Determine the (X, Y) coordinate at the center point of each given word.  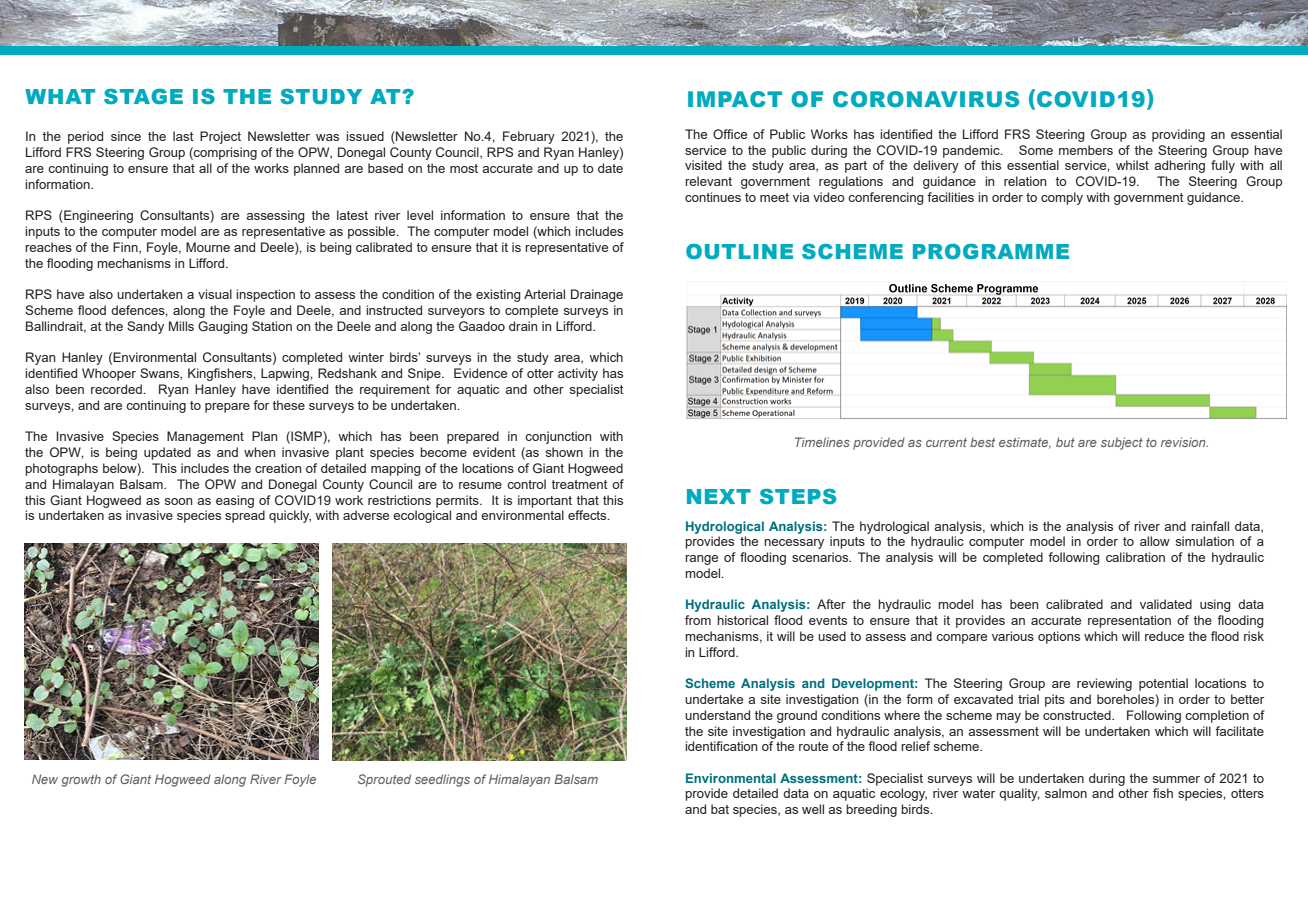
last (183, 136)
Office (730, 134)
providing (1178, 135)
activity (578, 374)
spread (245, 516)
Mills (181, 326)
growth (81, 780)
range (701, 560)
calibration (1135, 557)
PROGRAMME (991, 251)
